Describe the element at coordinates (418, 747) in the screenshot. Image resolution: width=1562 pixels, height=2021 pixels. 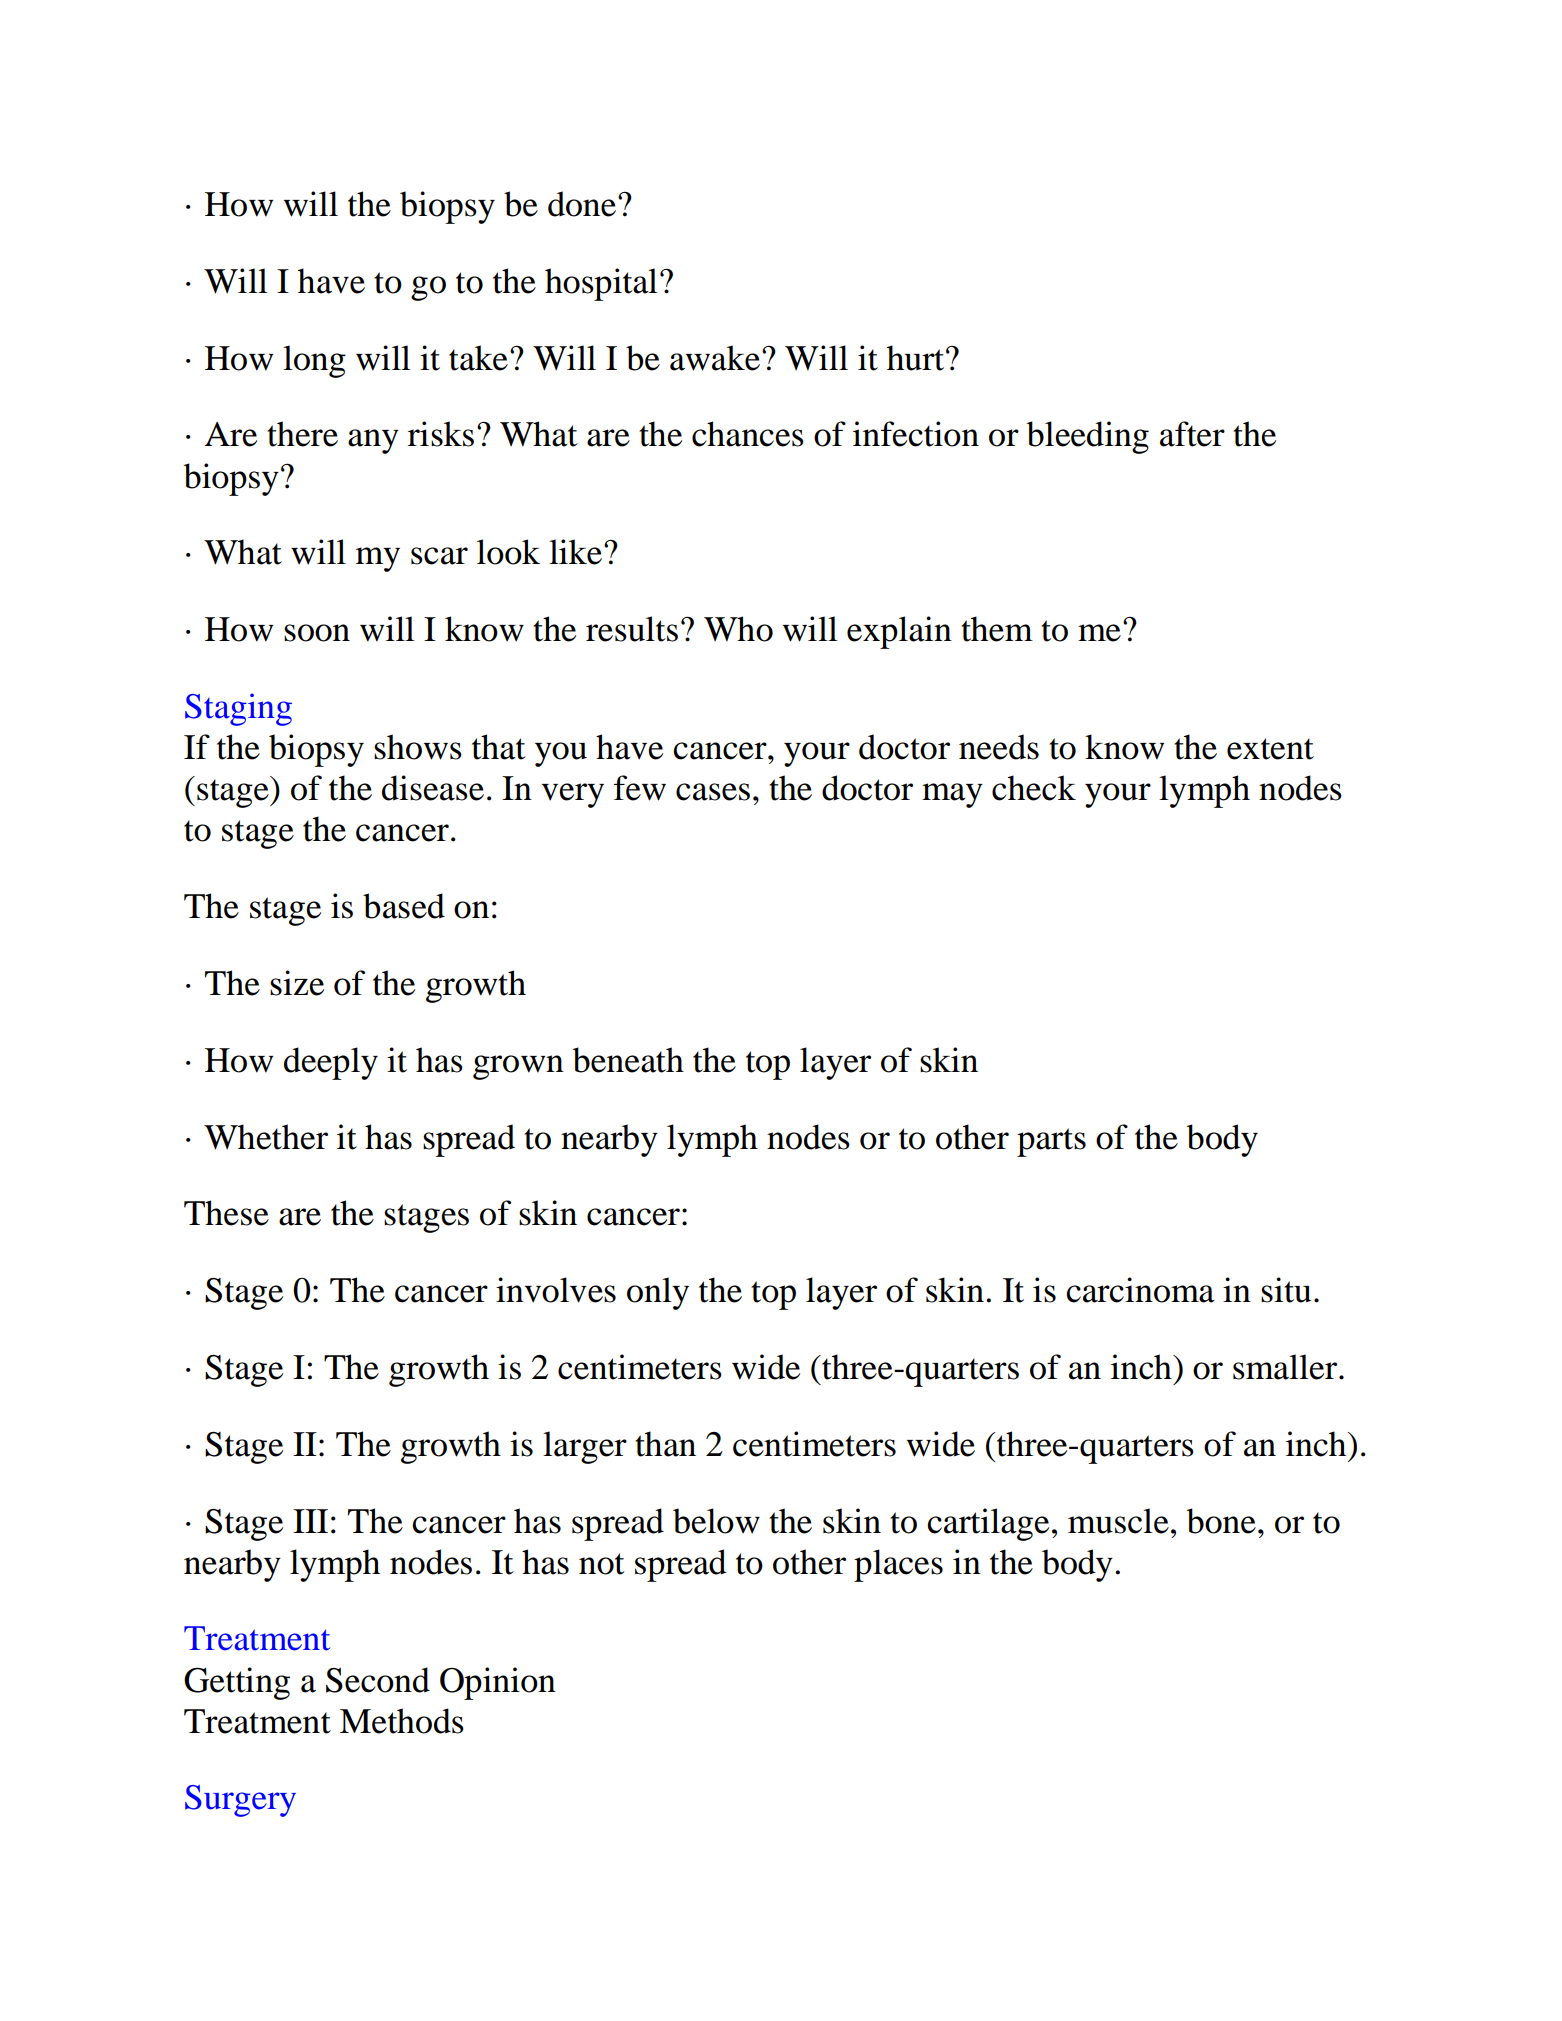
I see `shows` at that location.
